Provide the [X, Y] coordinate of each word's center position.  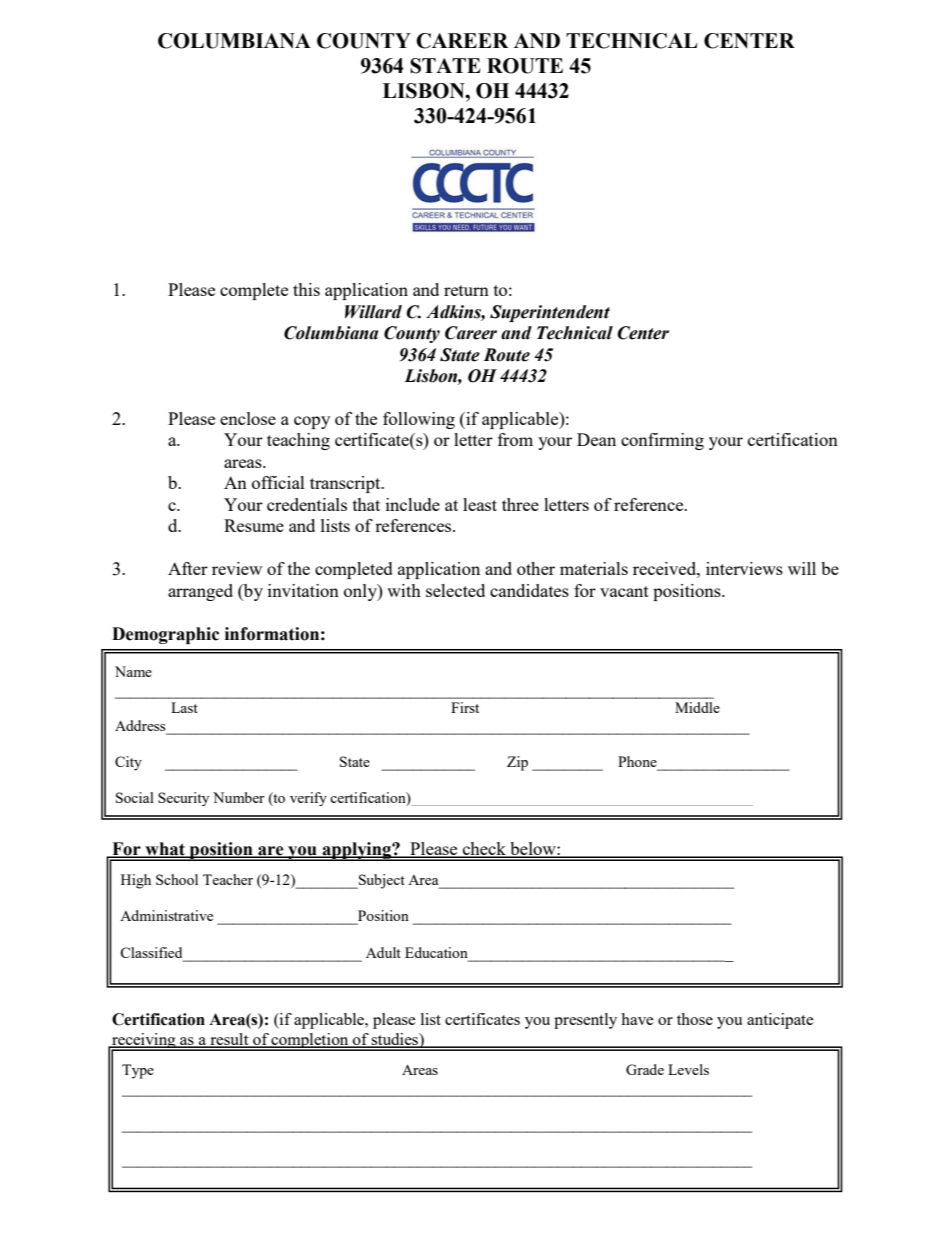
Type [138, 1071]
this [306, 289]
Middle [697, 707]
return [466, 290]
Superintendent [550, 313]
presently [585, 1021]
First [465, 707]
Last [184, 707]
